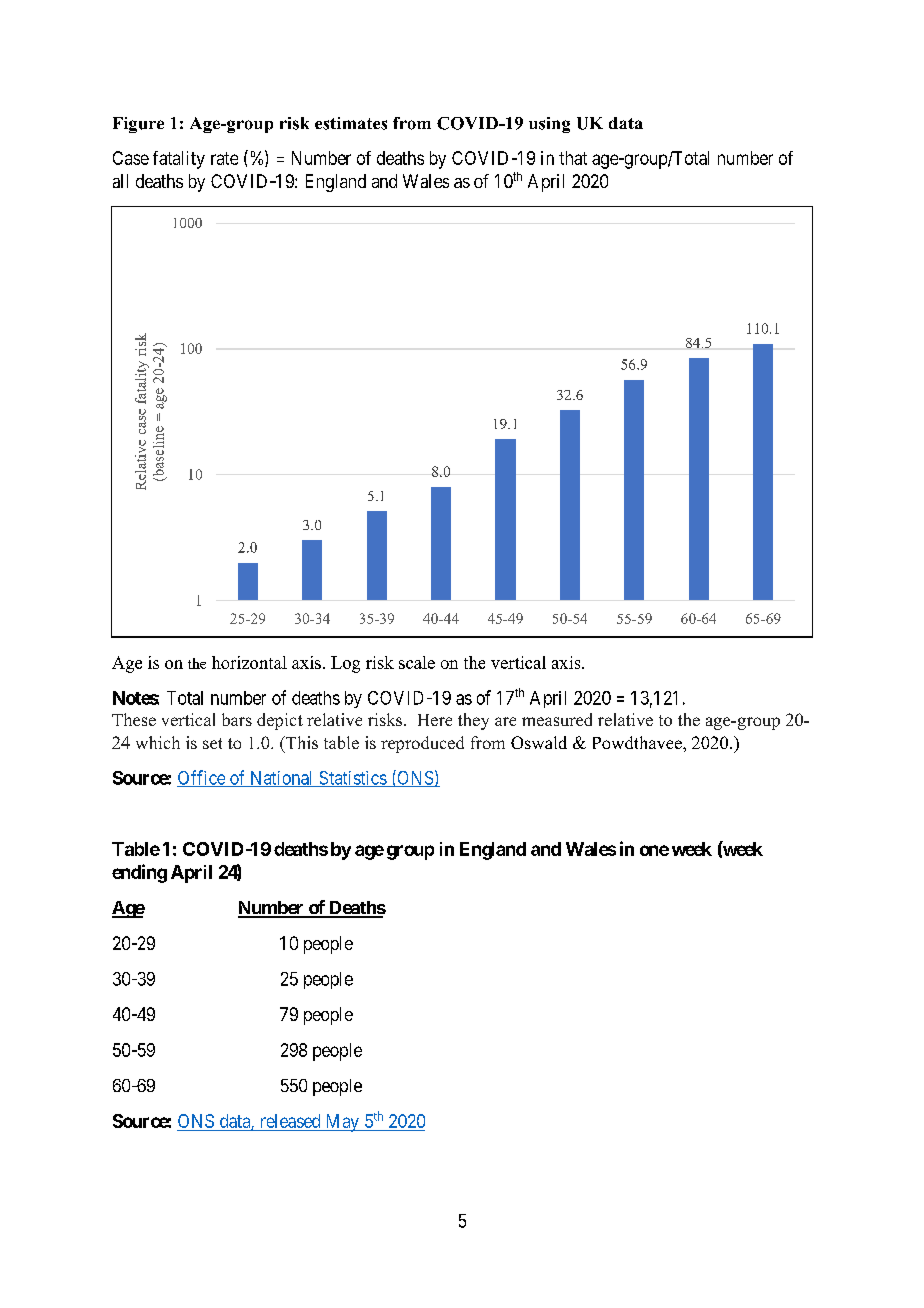  I want to click on Log, so click(345, 664).
